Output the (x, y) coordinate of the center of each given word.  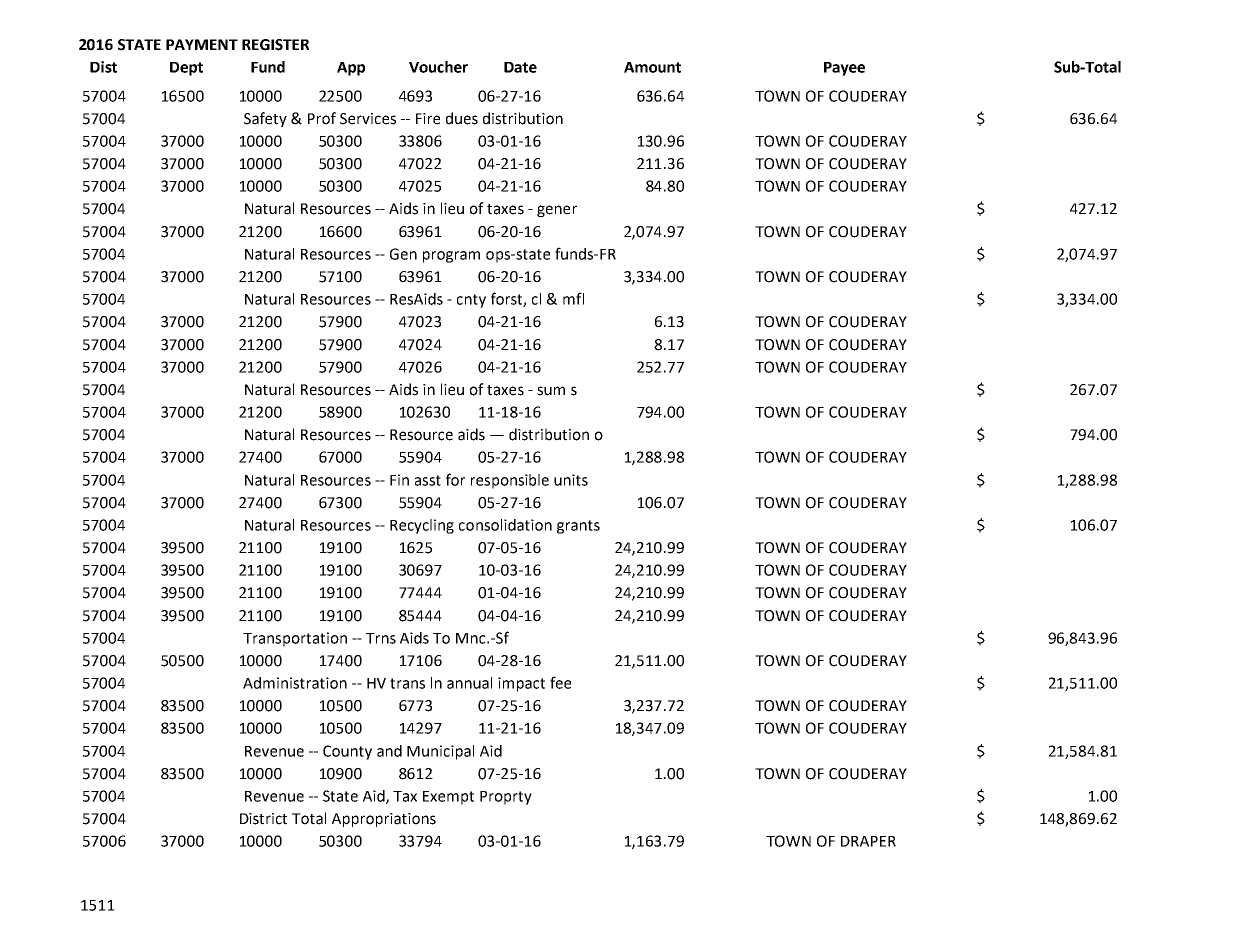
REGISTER (275, 45)
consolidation (505, 525)
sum (551, 391)
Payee (844, 69)
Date (520, 67)
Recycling (422, 526)
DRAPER (868, 841)
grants (578, 527)
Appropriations (384, 820)
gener (557, 211)
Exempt (448, 798)
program (451, 257)
